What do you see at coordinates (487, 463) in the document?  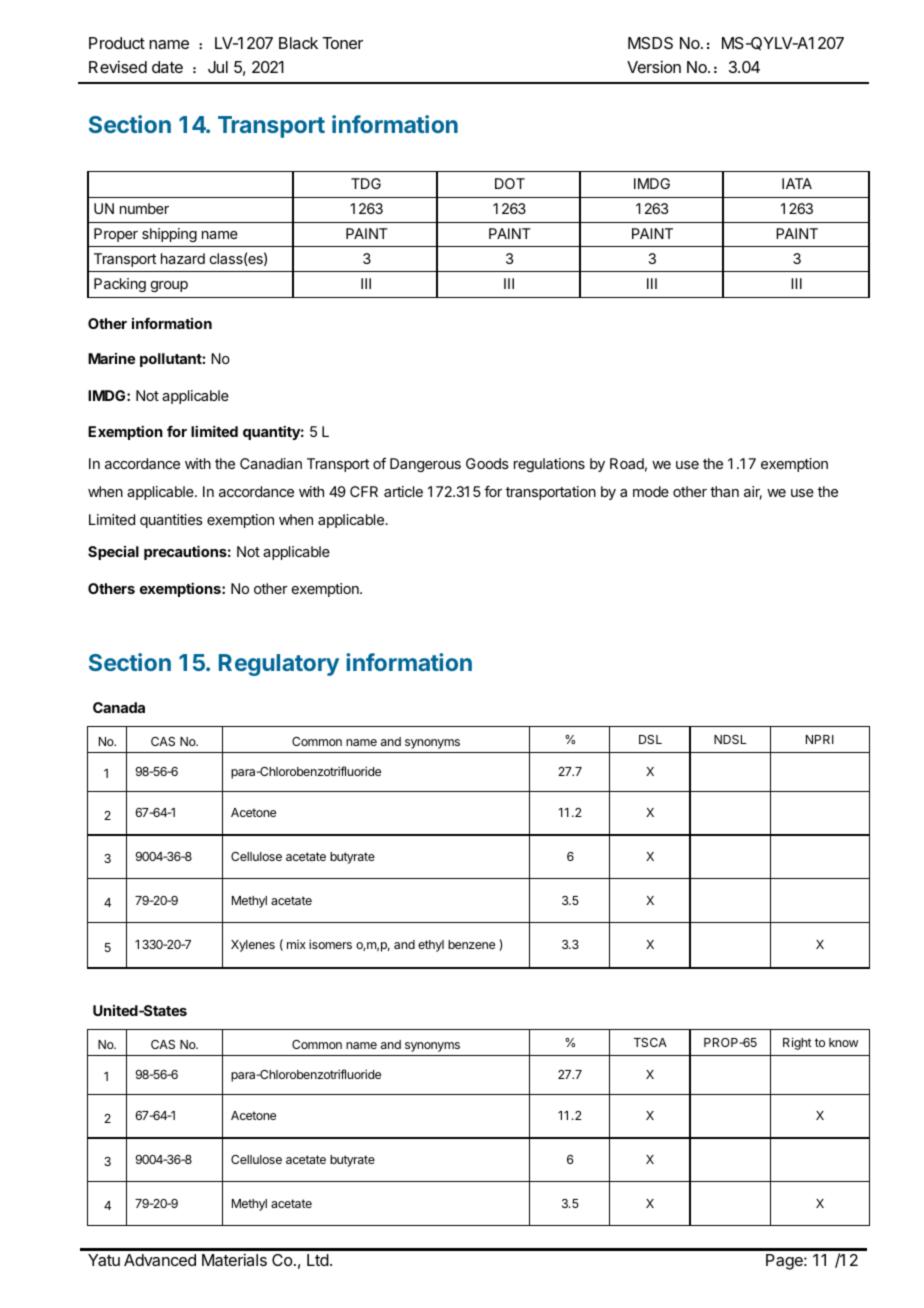 I see `Goods` at bounding box center [487, 463].
